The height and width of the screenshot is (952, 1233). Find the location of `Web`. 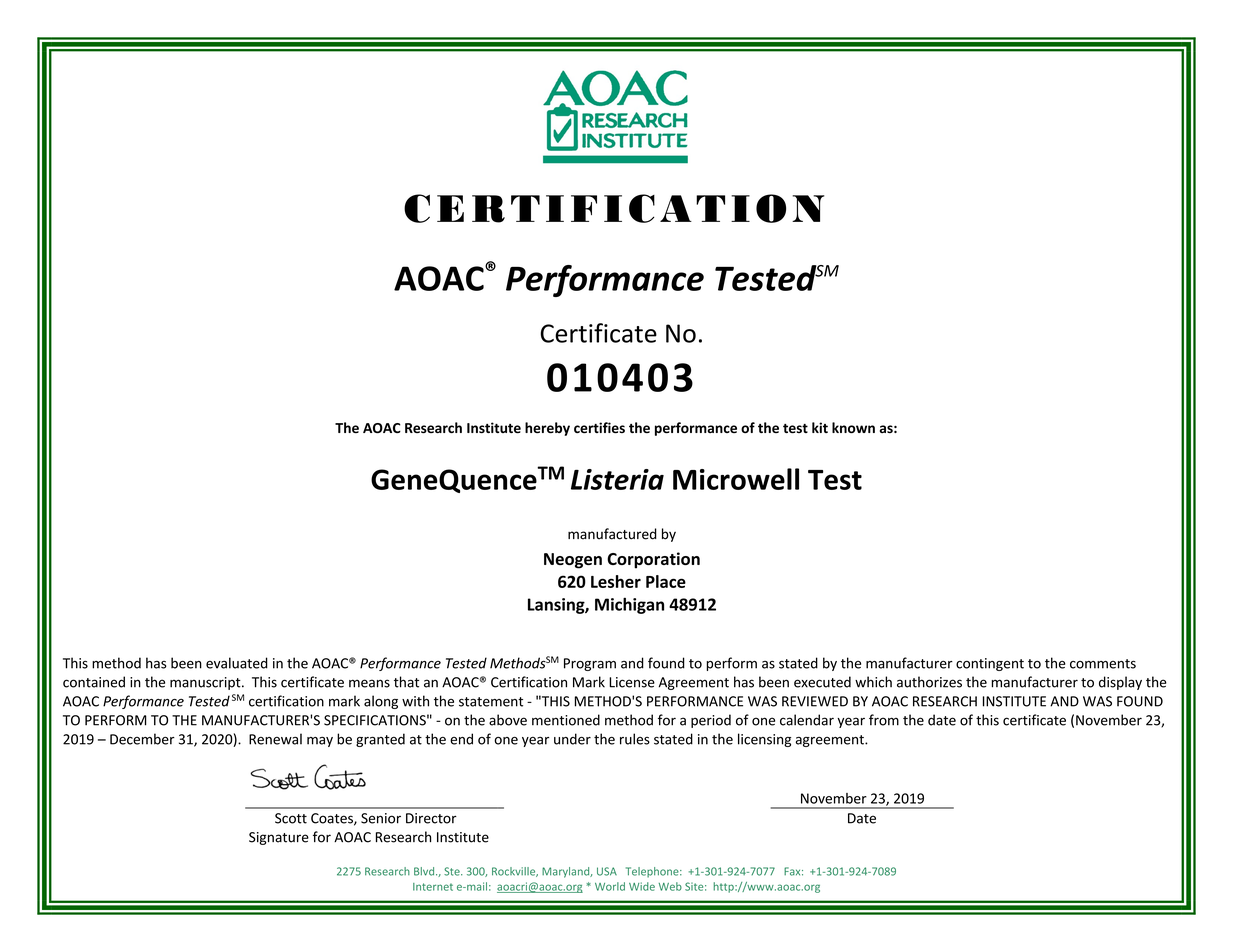

Web is located at coordinates (670, 886).
